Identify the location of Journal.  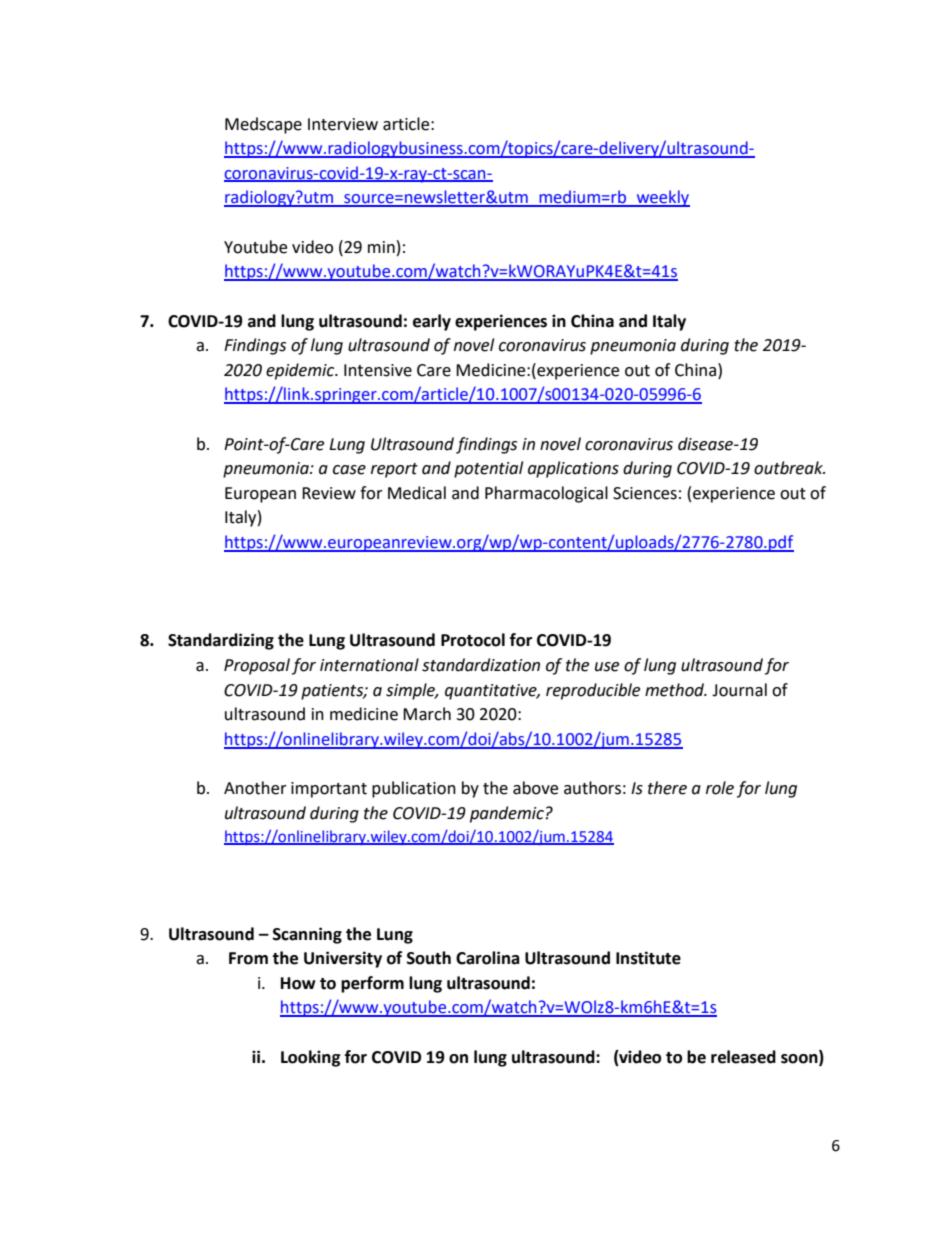
(739, 690).
